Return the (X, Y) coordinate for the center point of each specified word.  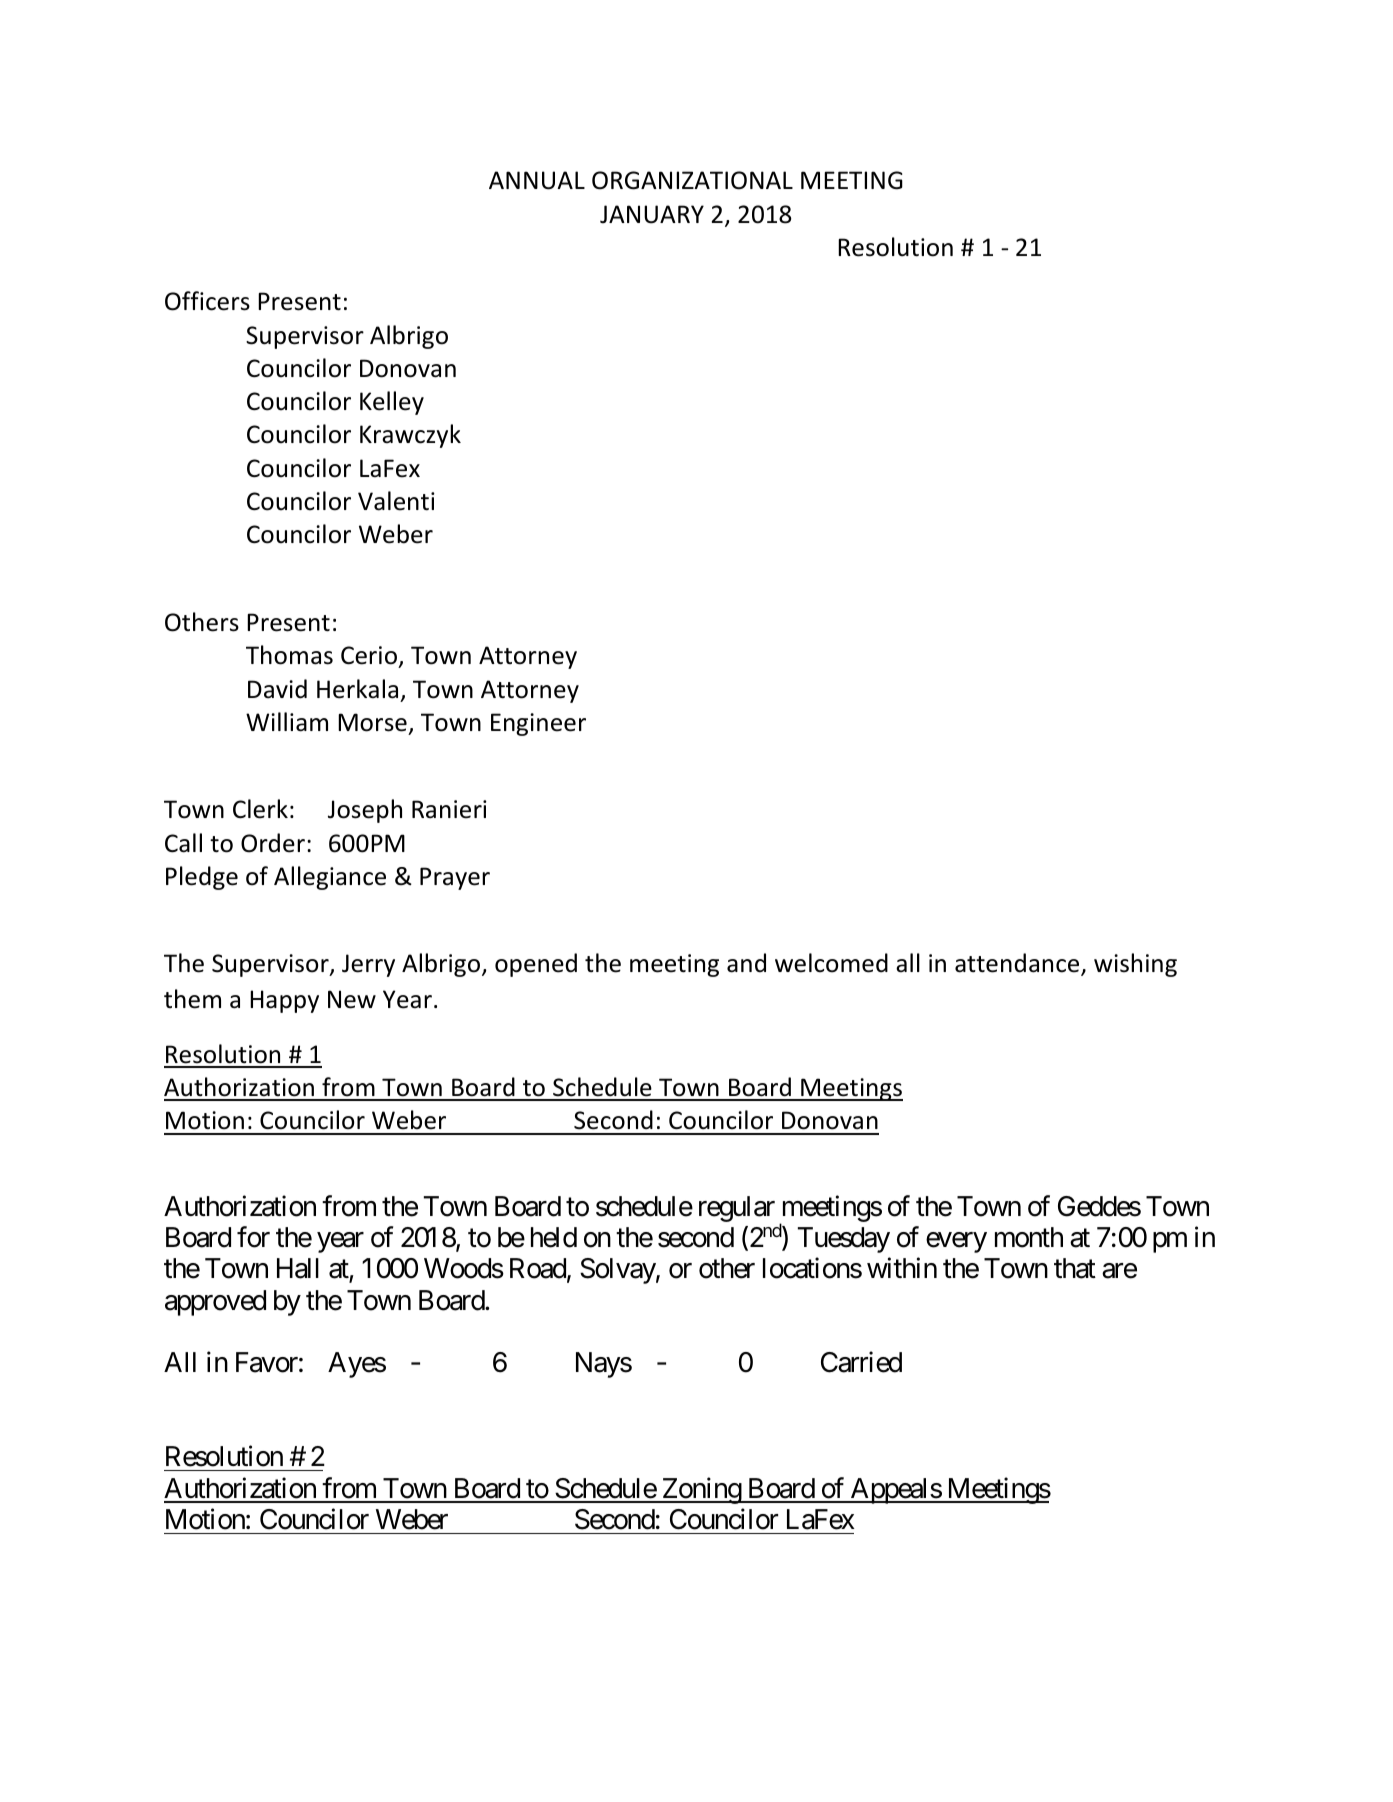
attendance (1018, 964)
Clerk (260, 809)
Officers (207, 301)
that (1075, 1268)
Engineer (538, 724)
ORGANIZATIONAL (692, 180)
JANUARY (652, 214)
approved (215, 1303)
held (554, 1237)
